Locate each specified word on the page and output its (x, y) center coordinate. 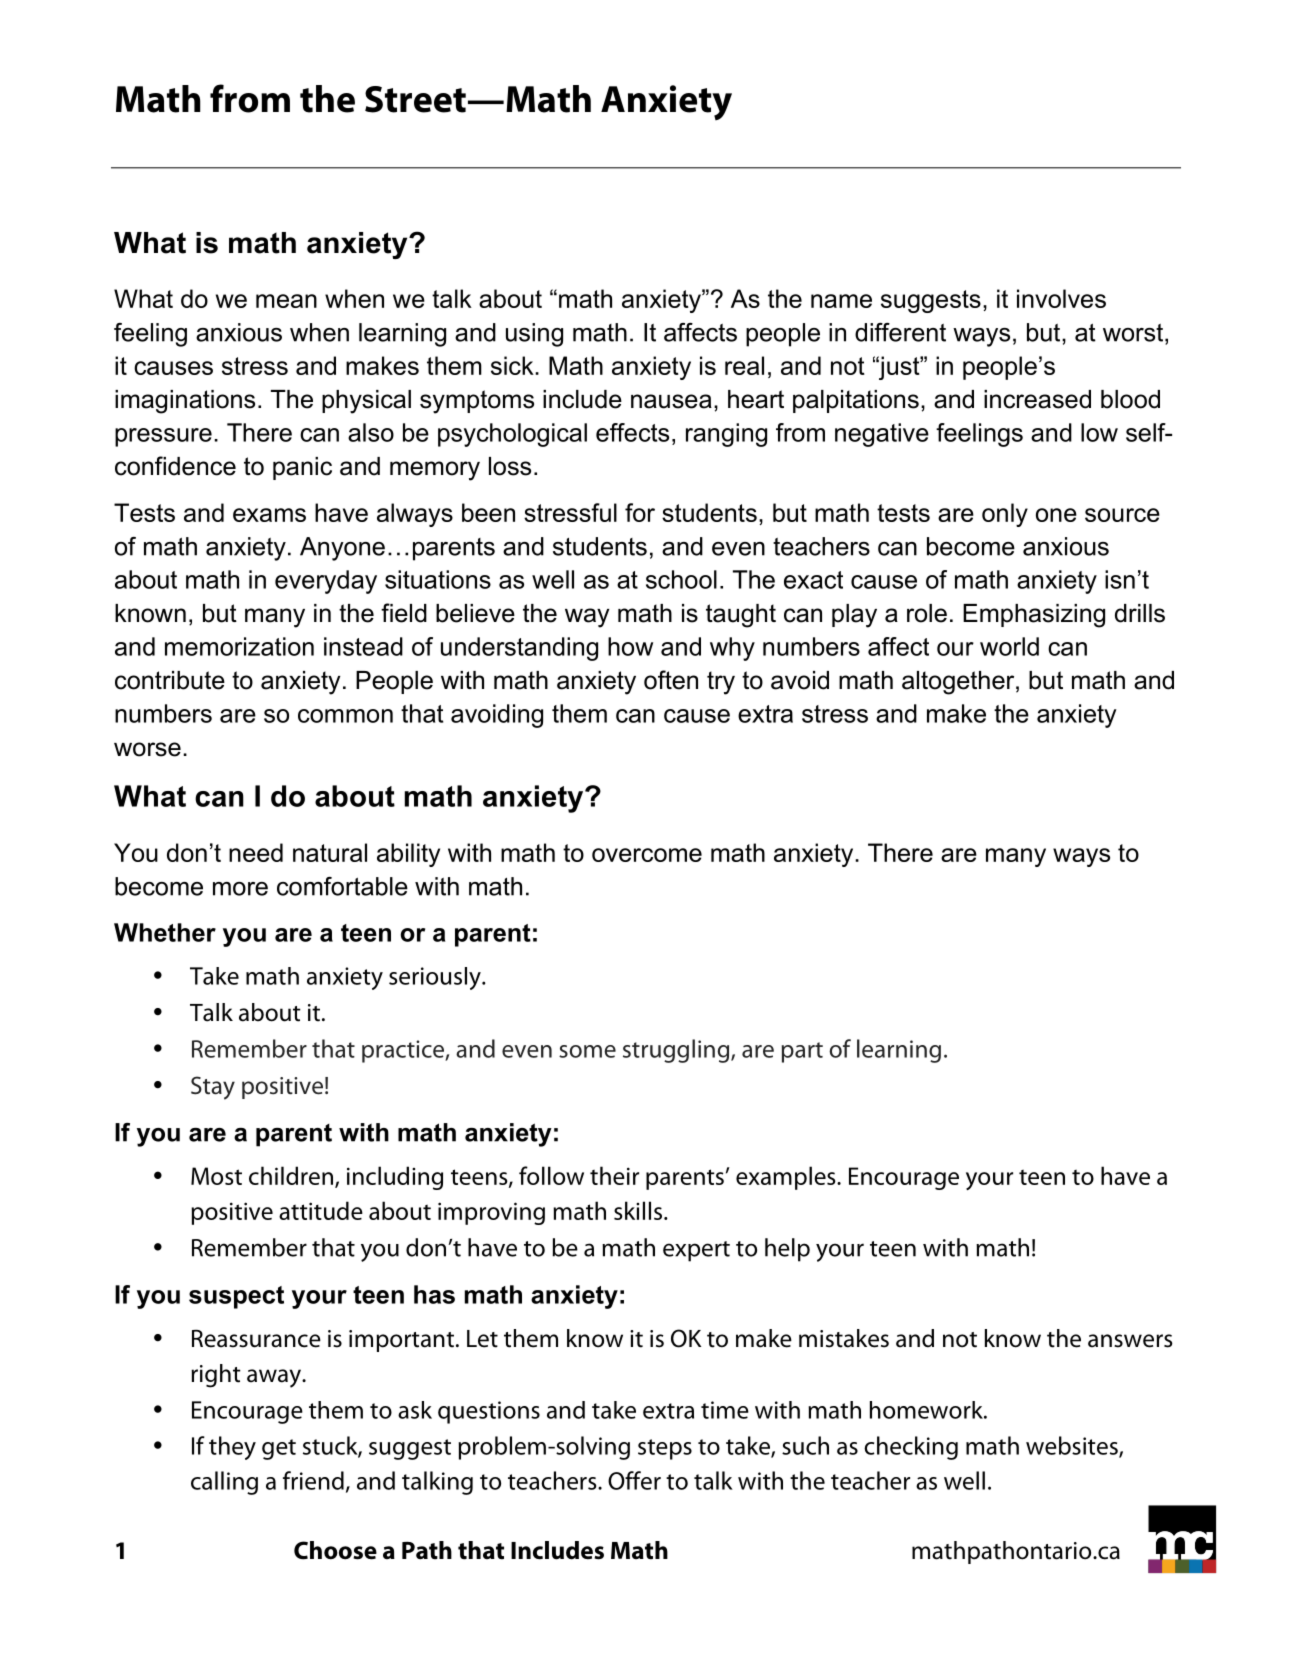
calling (224, 1483)
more (240, 889)
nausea (671, 401)
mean (286, 301)
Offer (634, 1480)
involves (1061, 298)
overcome (647, 855)
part (802, 1052)
